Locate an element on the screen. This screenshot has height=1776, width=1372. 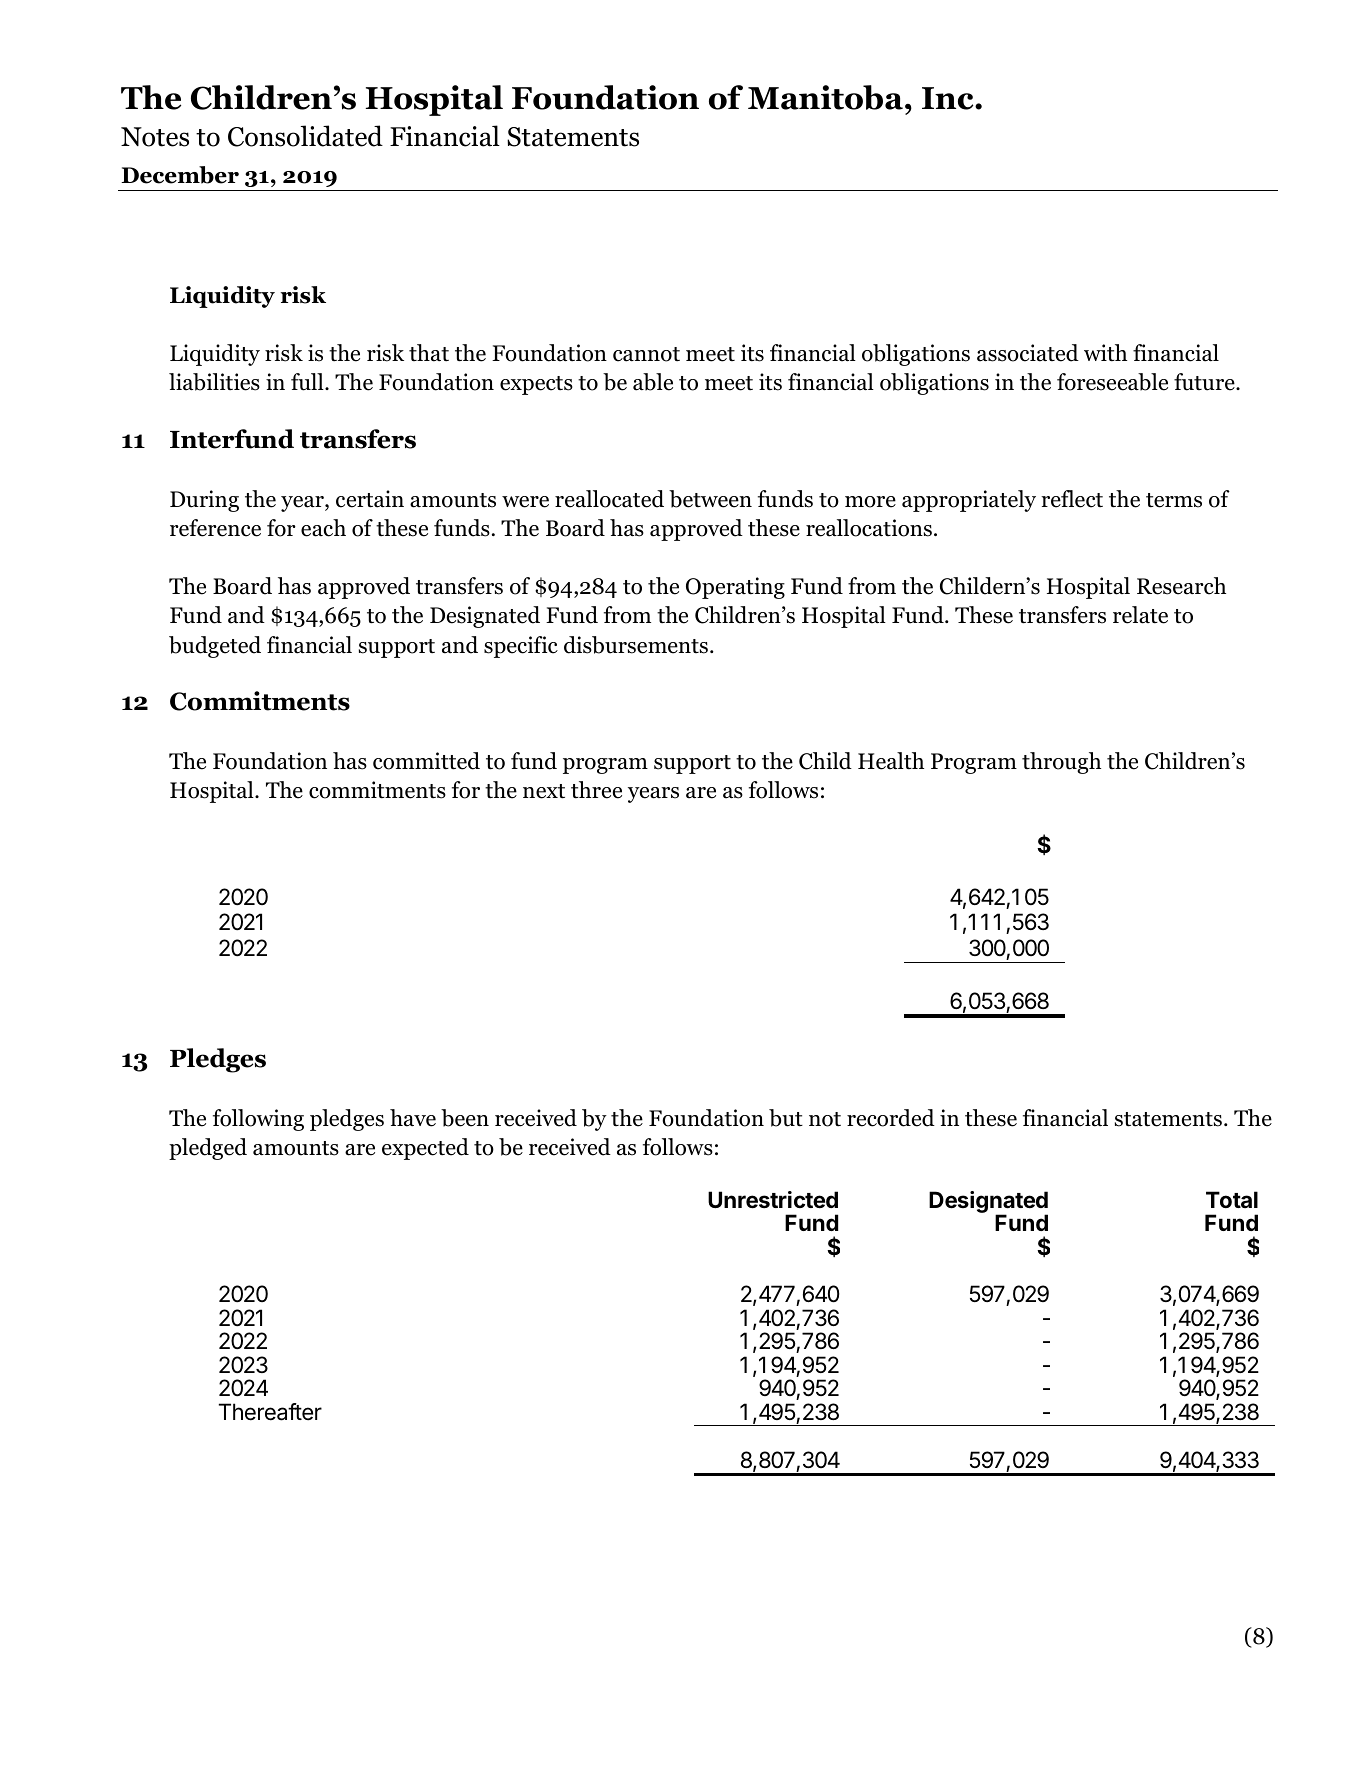
reflect is located at coordinates (1072, 499).
